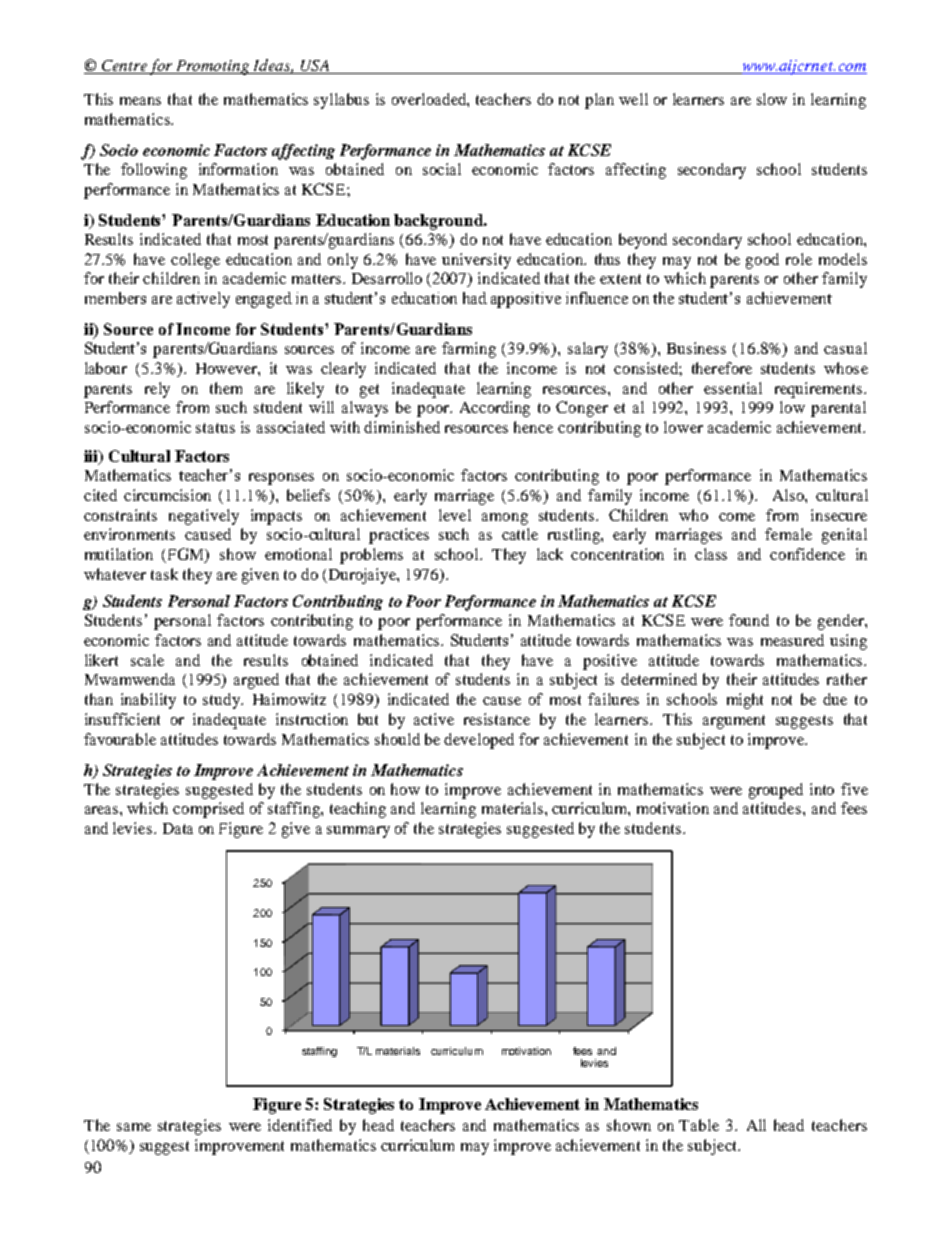 The image size is (952, 1233). What do you see at coordinates (479, 741) in the screenshot?
I see `developed` at bounding box center [479, 741].
